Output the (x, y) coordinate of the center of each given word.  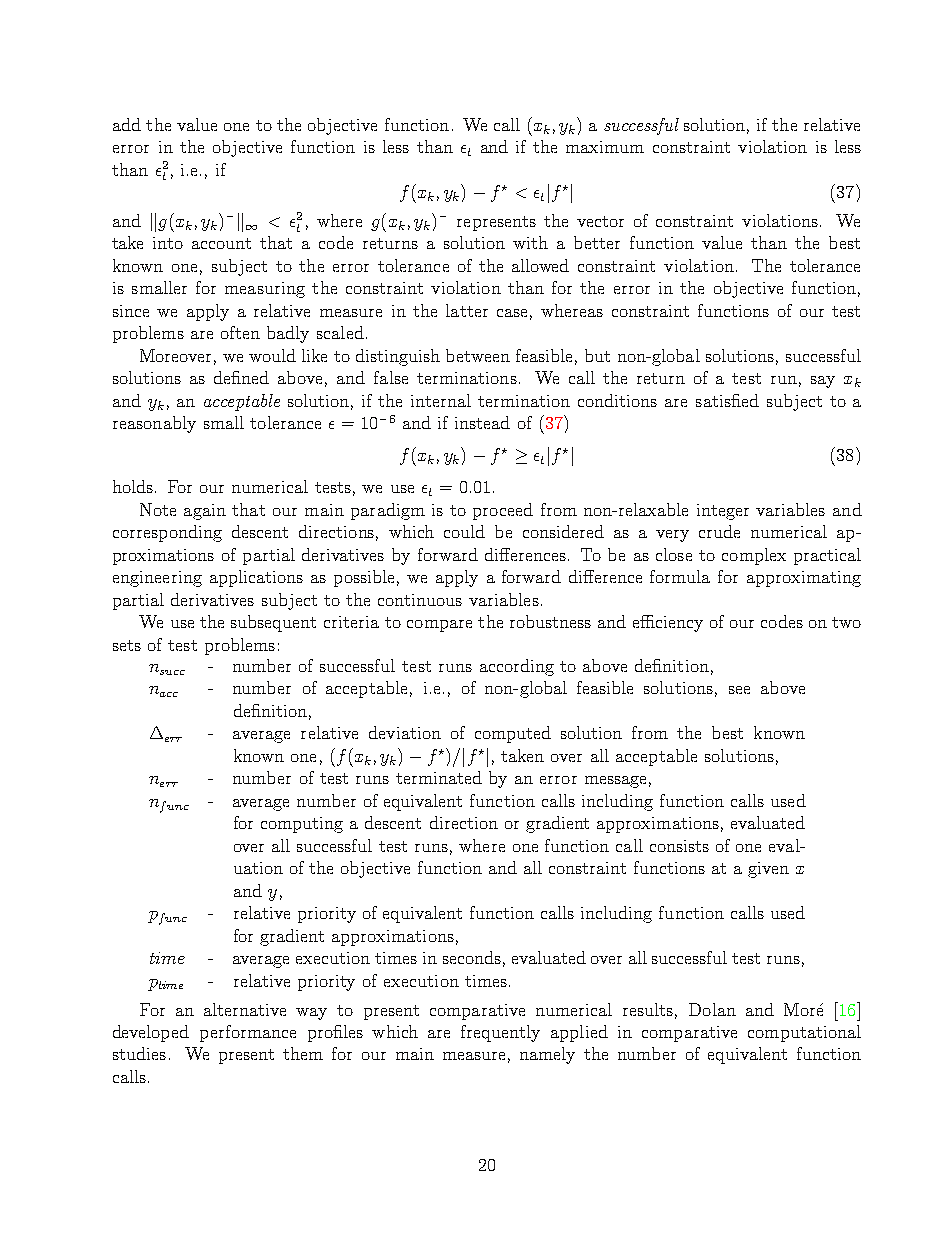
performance (248, 1033)
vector (600, 221)
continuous (420, 600)
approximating (804, 579)
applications (256, 578)
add (127, 124)
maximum (605, 147)
